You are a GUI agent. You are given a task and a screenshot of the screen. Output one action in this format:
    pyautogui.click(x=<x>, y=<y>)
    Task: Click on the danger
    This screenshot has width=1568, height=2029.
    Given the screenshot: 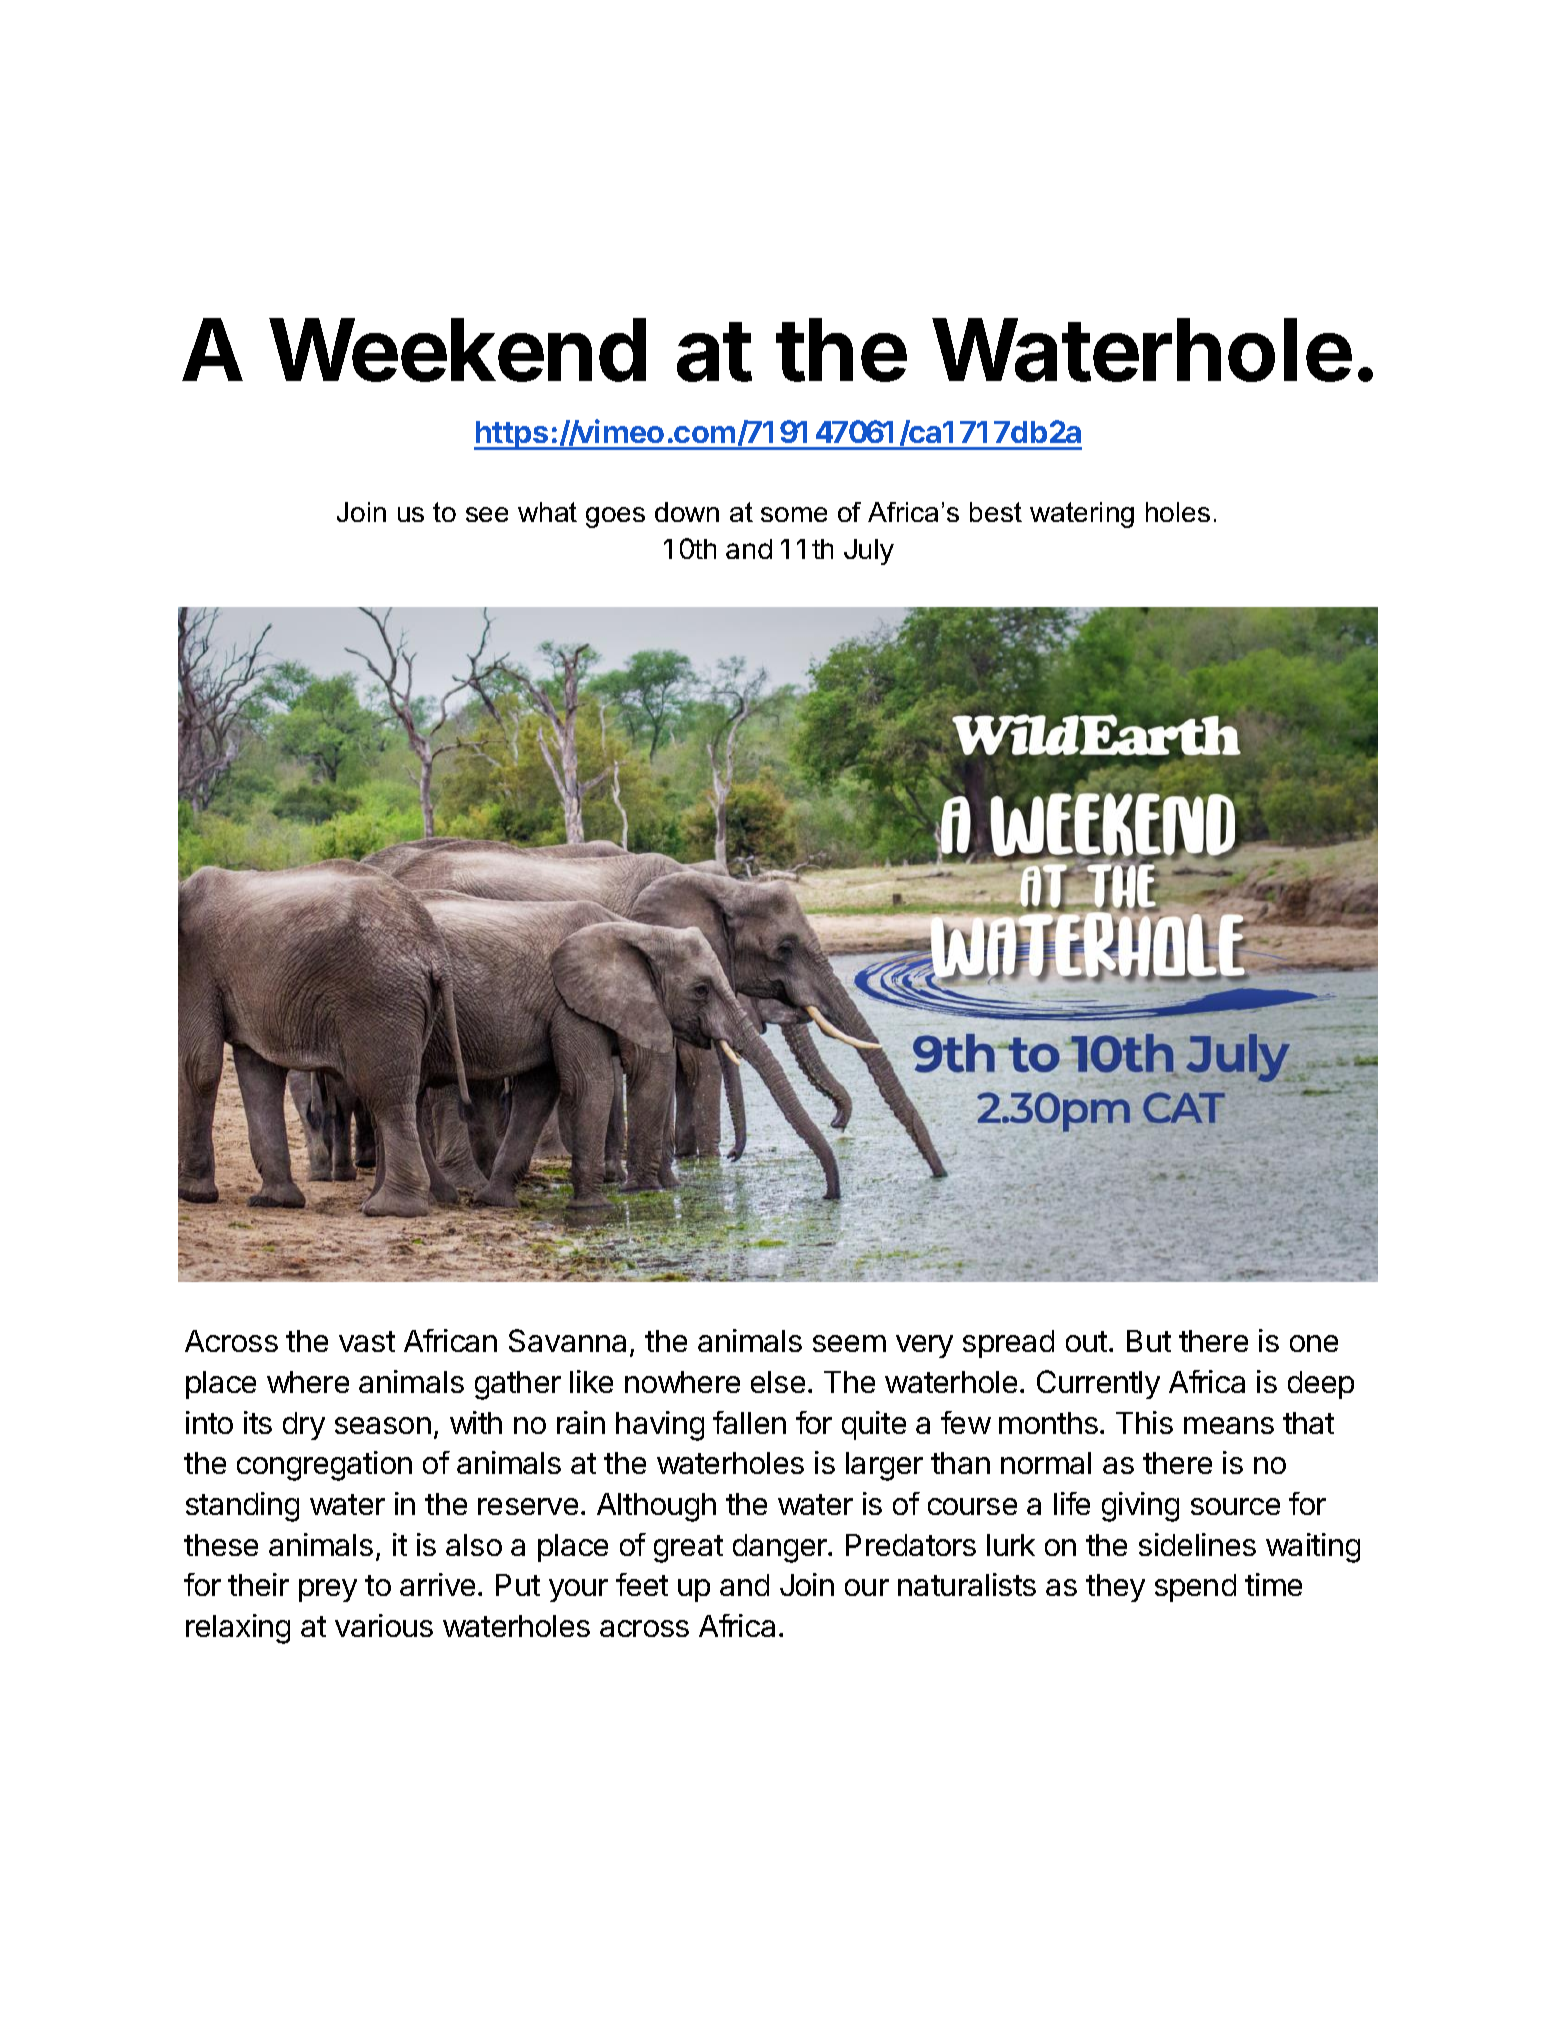 What is the action you would take?
    pyautogui.click(x=781, y=1548)
